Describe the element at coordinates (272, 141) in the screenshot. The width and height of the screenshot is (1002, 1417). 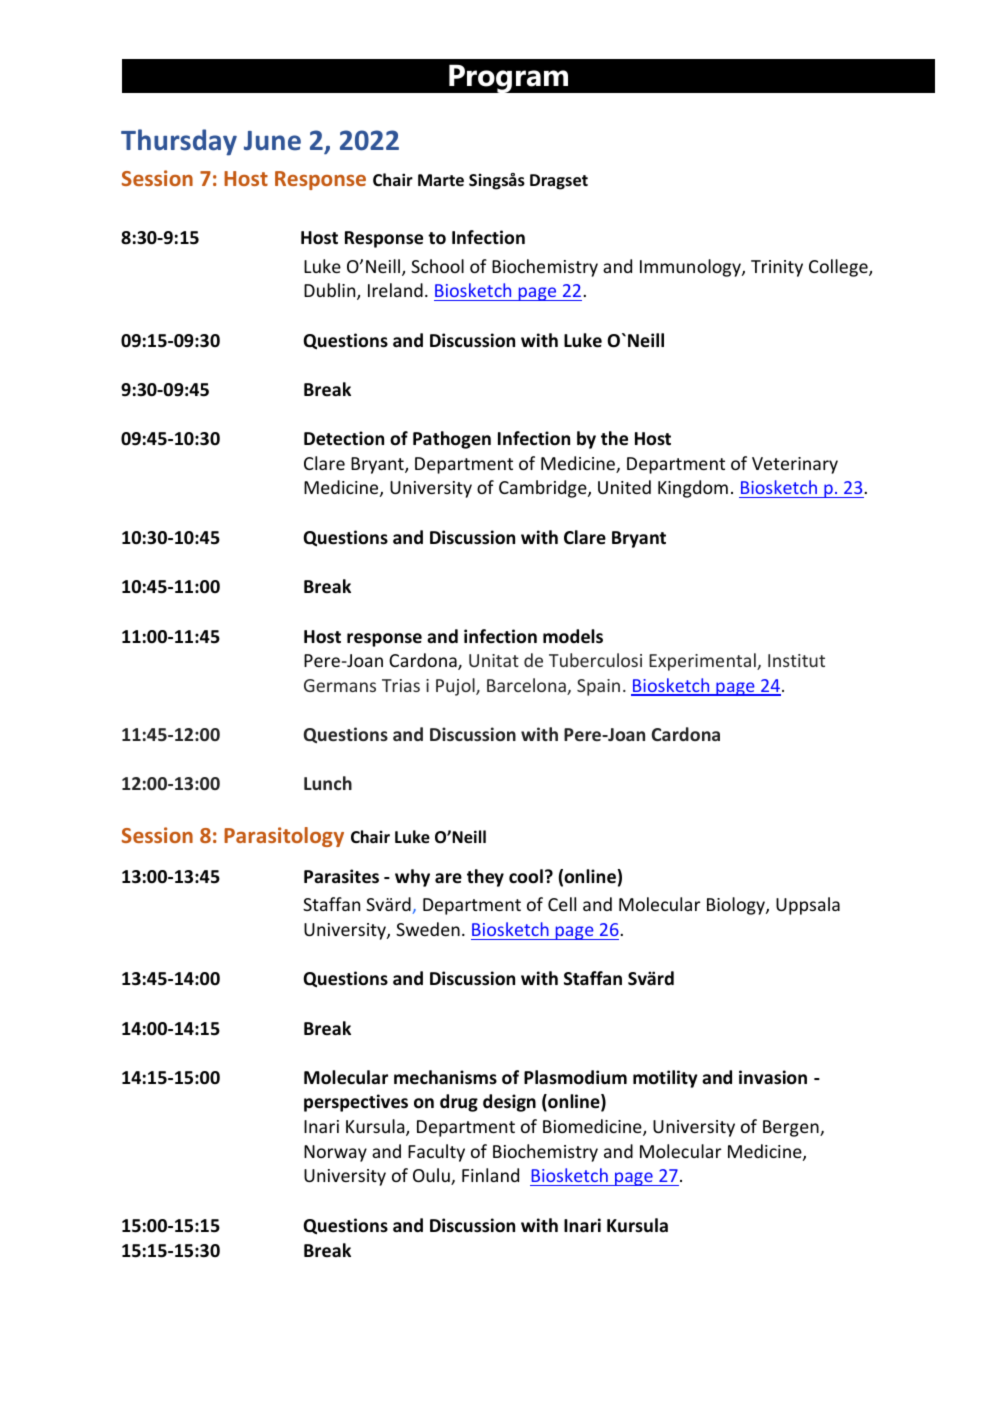
I see `June` at that location.
